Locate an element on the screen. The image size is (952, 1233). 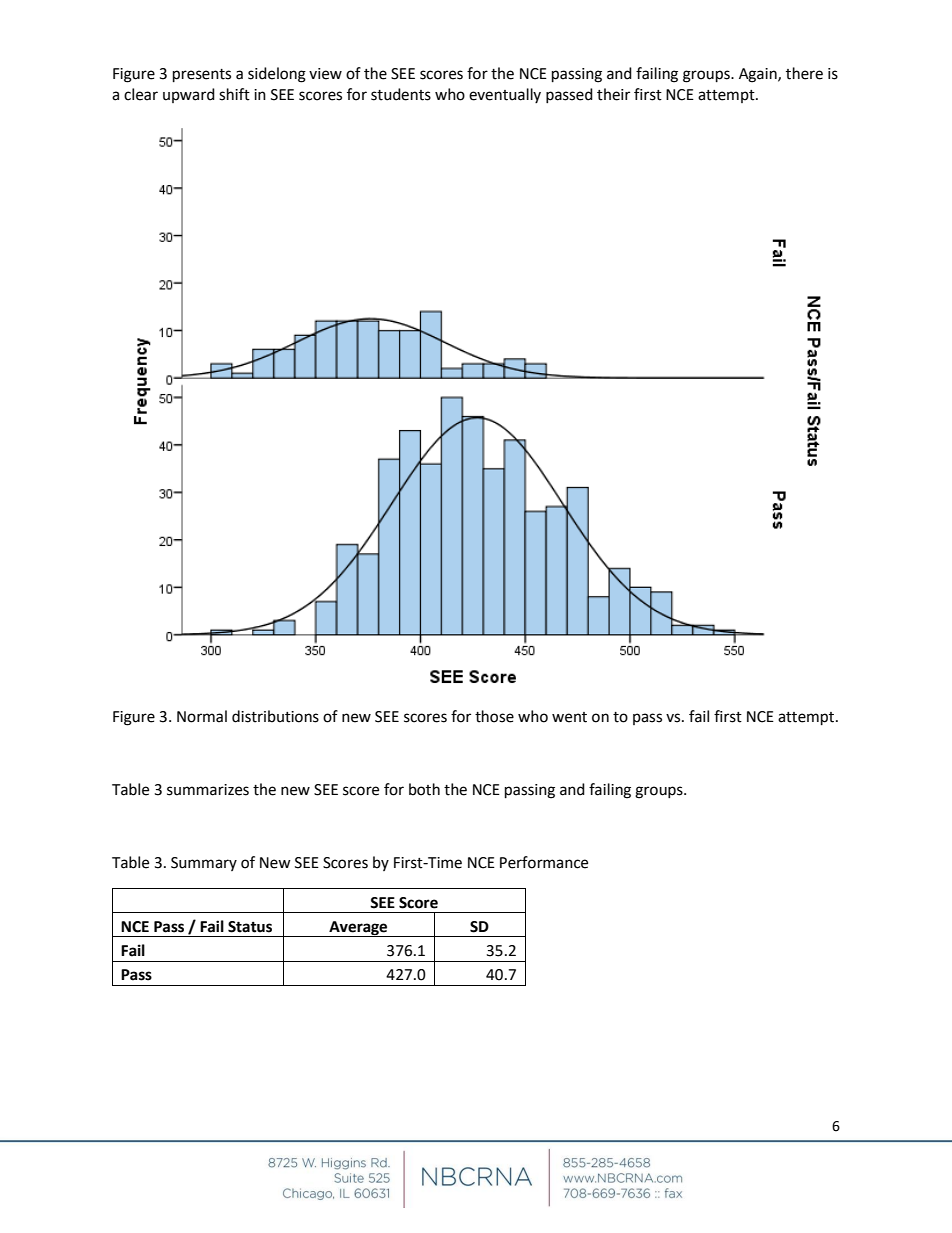
Normal is located at coordinates (202, 716).
